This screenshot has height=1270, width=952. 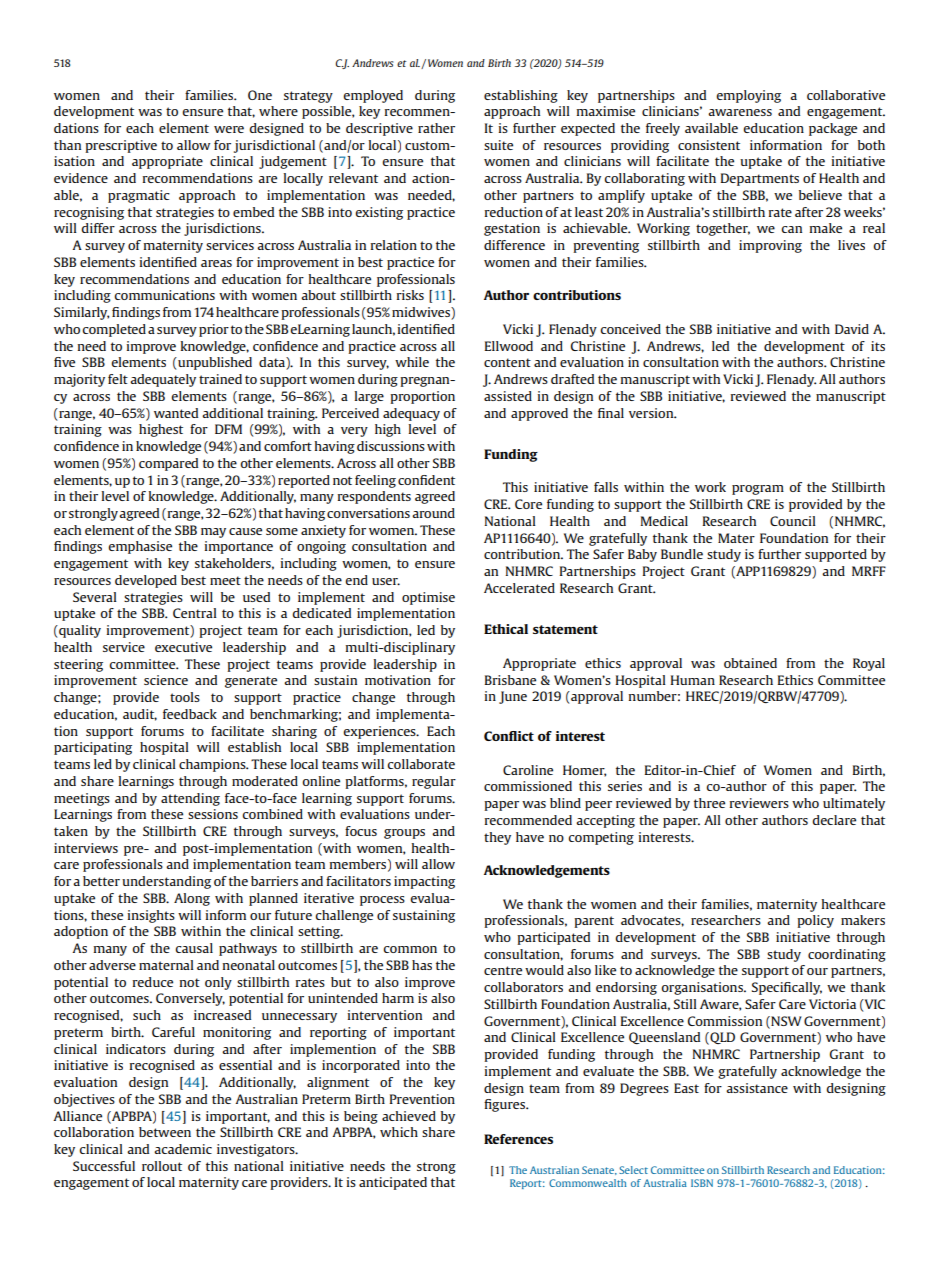 What do you see at coordinates (497, 838) in the screenshot?
I see `they` at bounding box center [497, 838].
